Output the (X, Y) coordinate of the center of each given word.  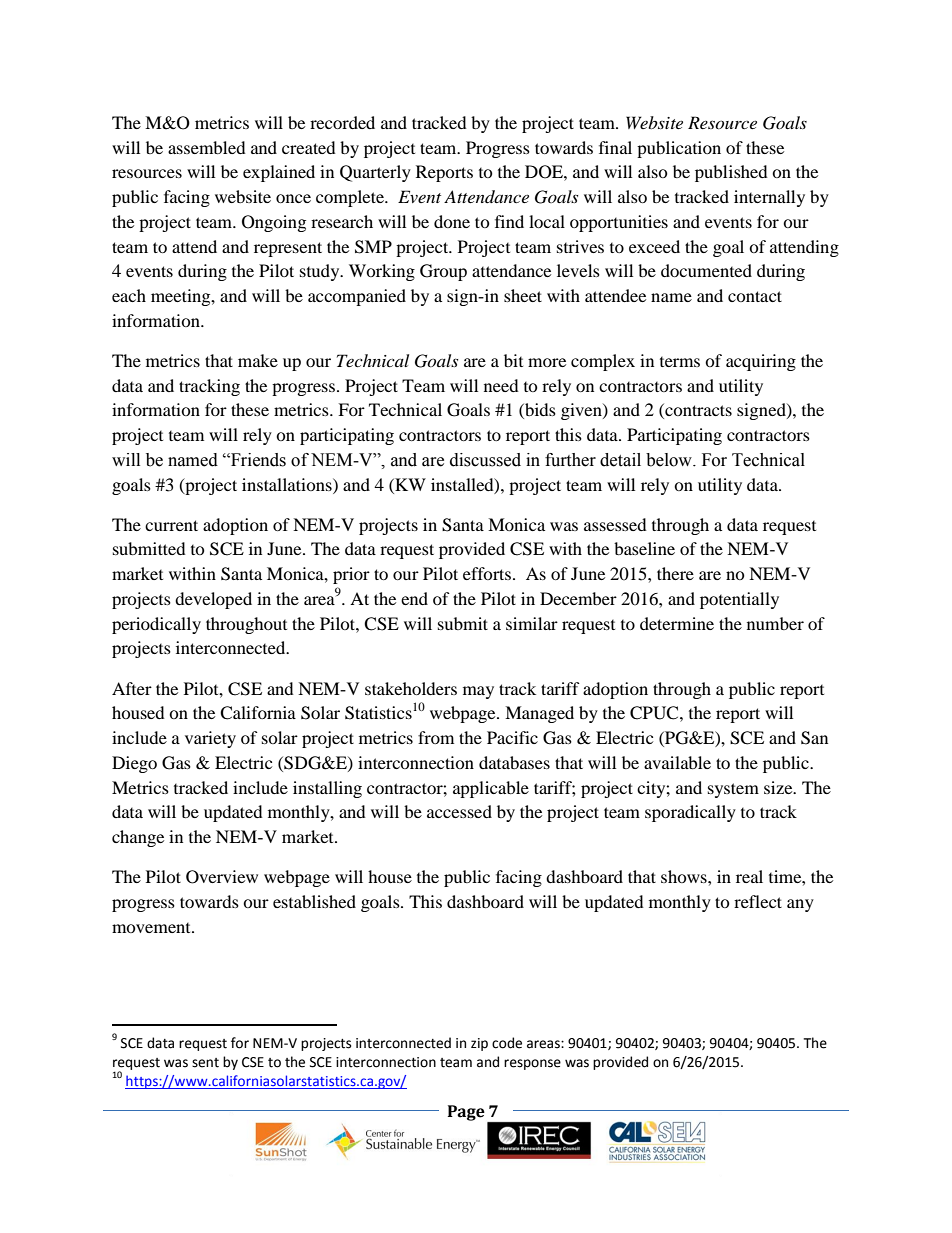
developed (213, 600)
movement (152, 928)
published (731, 173)
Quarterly (375, 173)
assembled (207, 147)
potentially (739, 600)
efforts (487, 573)
